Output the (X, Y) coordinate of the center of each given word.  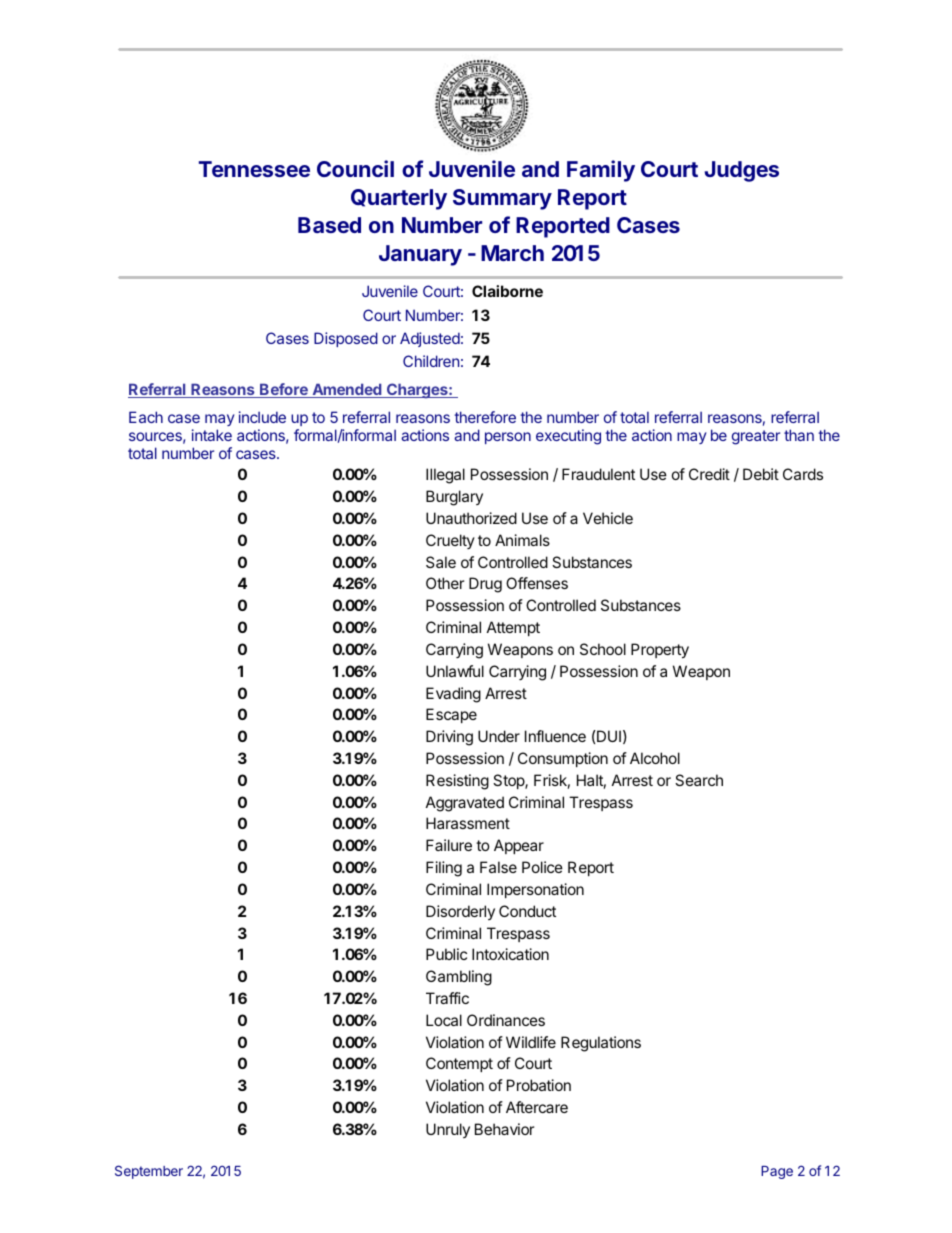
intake (212, 435)
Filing (444, 869)
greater (756, 437)
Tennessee (254, 169)
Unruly (448, 1130)
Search (699, 780)
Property (660, 651)
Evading (453, 695)
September (149, 1172)
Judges (741, 171)
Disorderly (460, 912)
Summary (502, 199)
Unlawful (455, 671)
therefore (485, 417)
